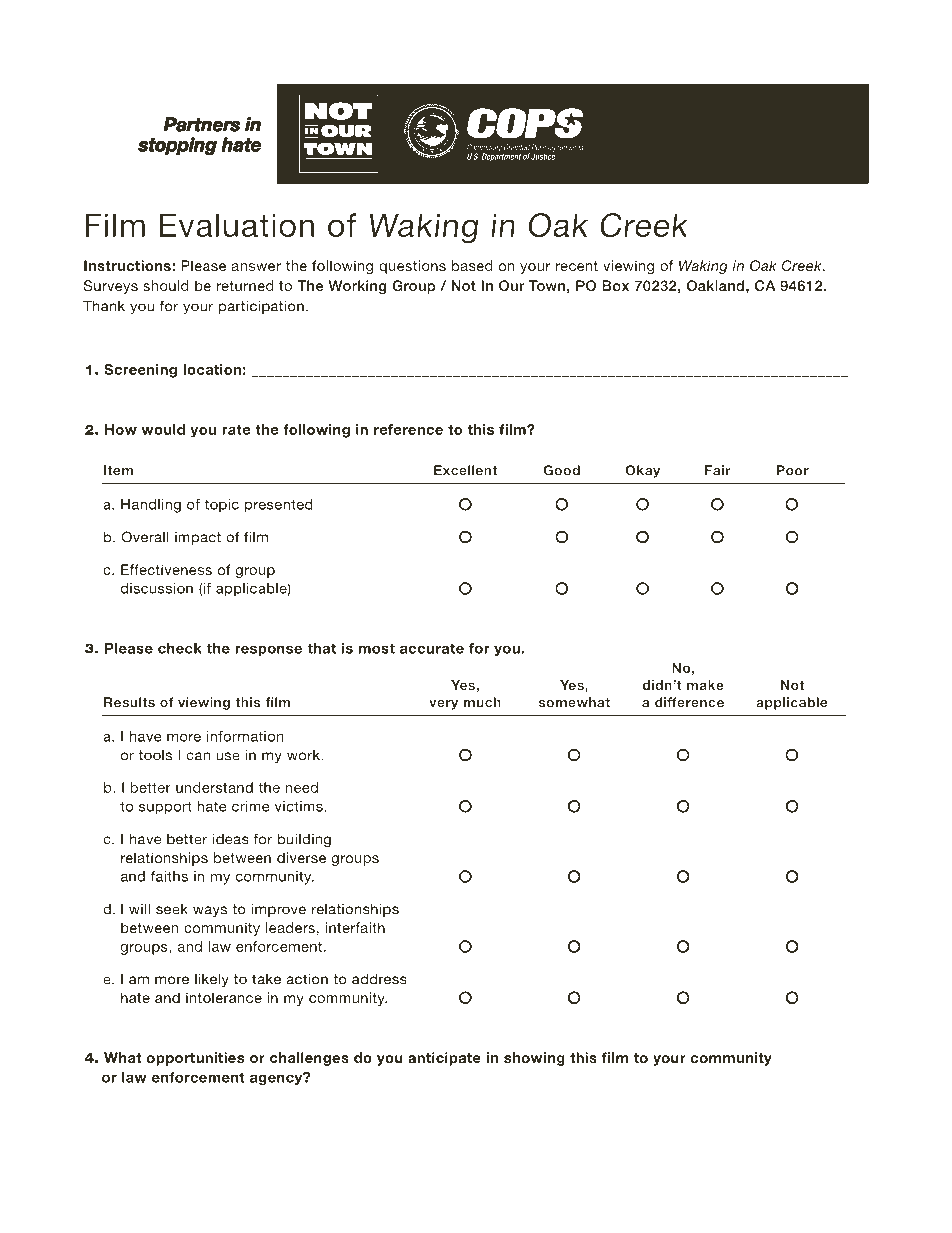 Image resolution: width=952 pixels, height=1233 pixels. What do you see at coordinates (472, 265) in the page?
I see `based` at bounding box center [472, 265].
